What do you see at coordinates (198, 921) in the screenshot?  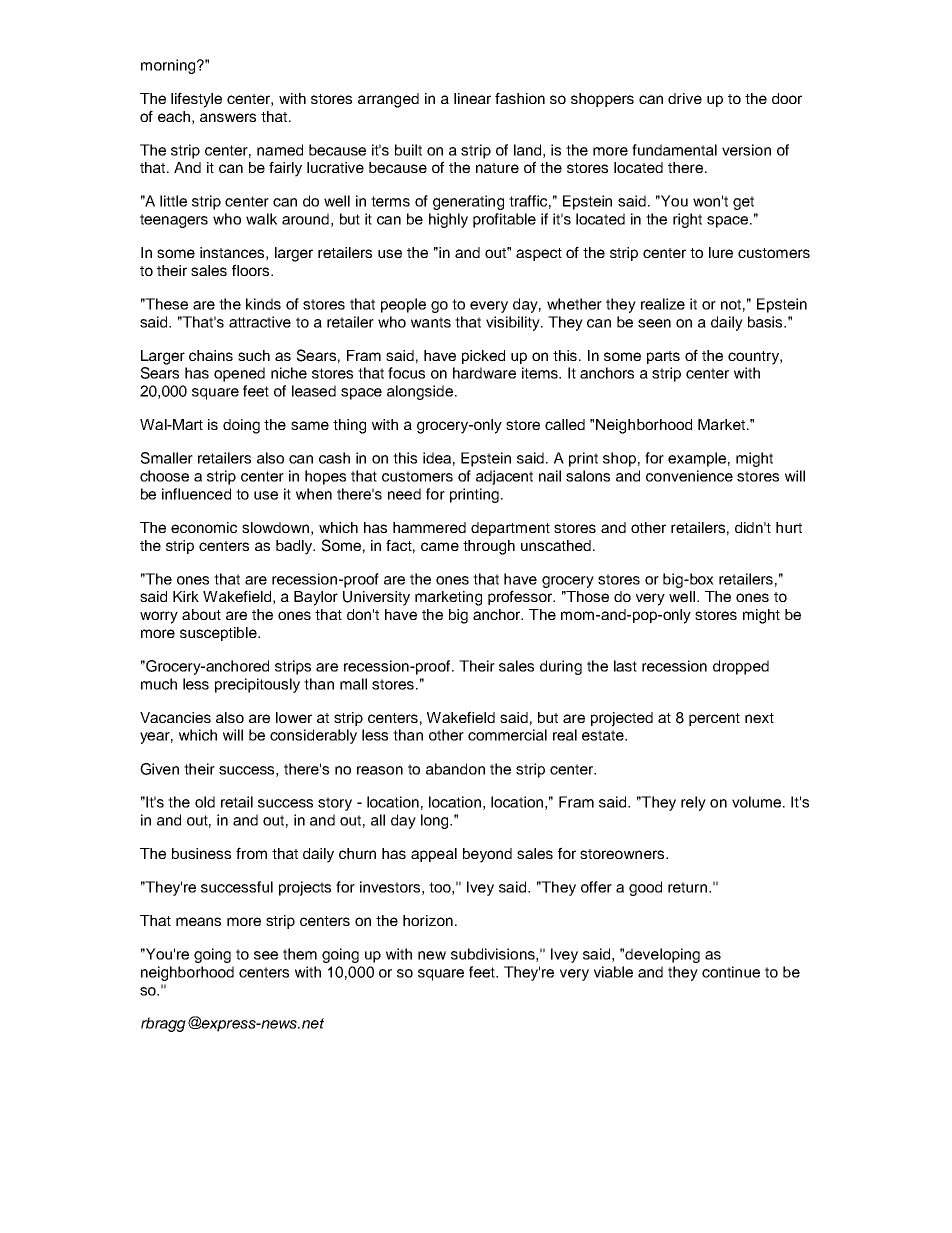 I see `means` at bounding box center [198, 921].
